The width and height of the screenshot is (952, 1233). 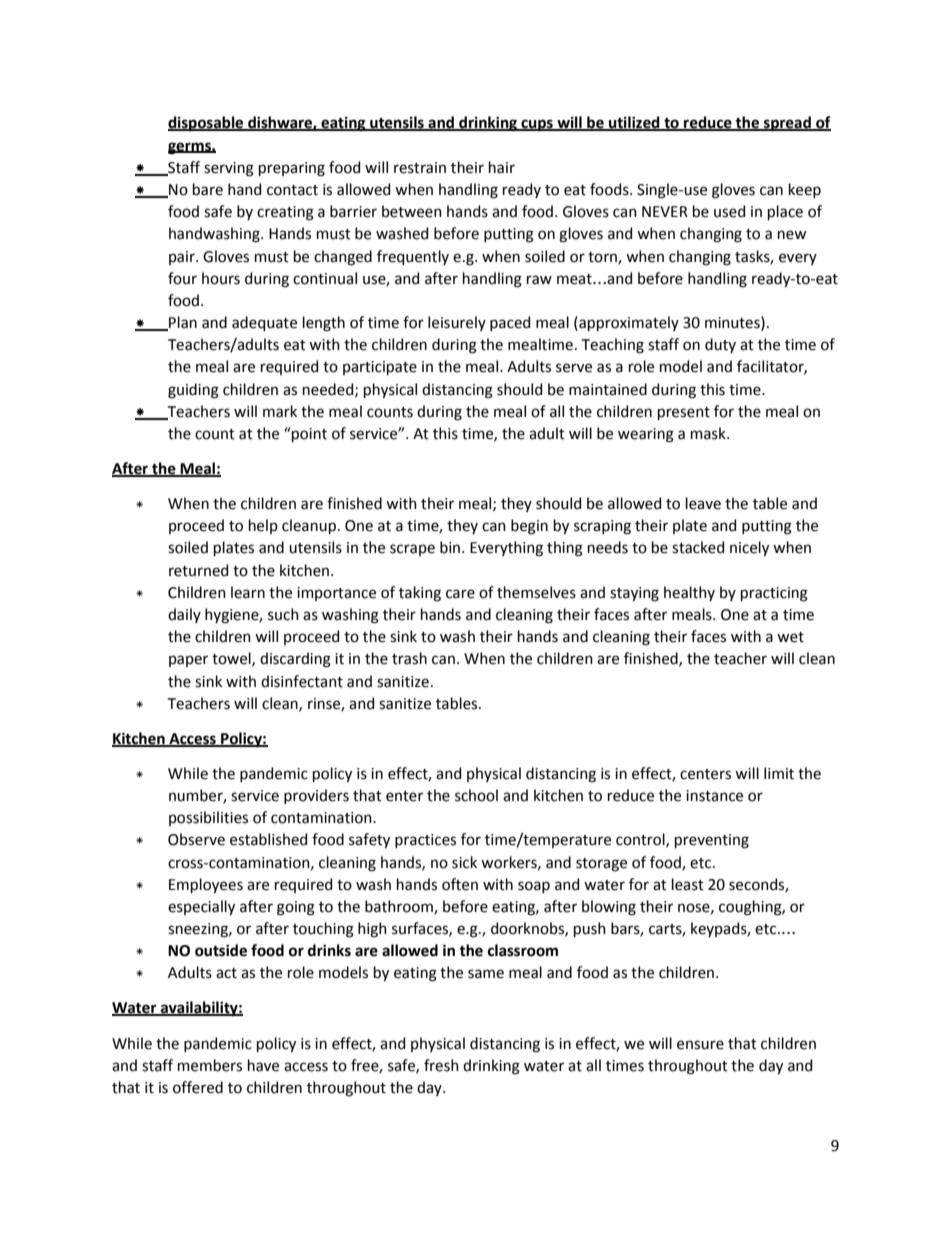 I want to click on spread, so click(x=787, y=124).
